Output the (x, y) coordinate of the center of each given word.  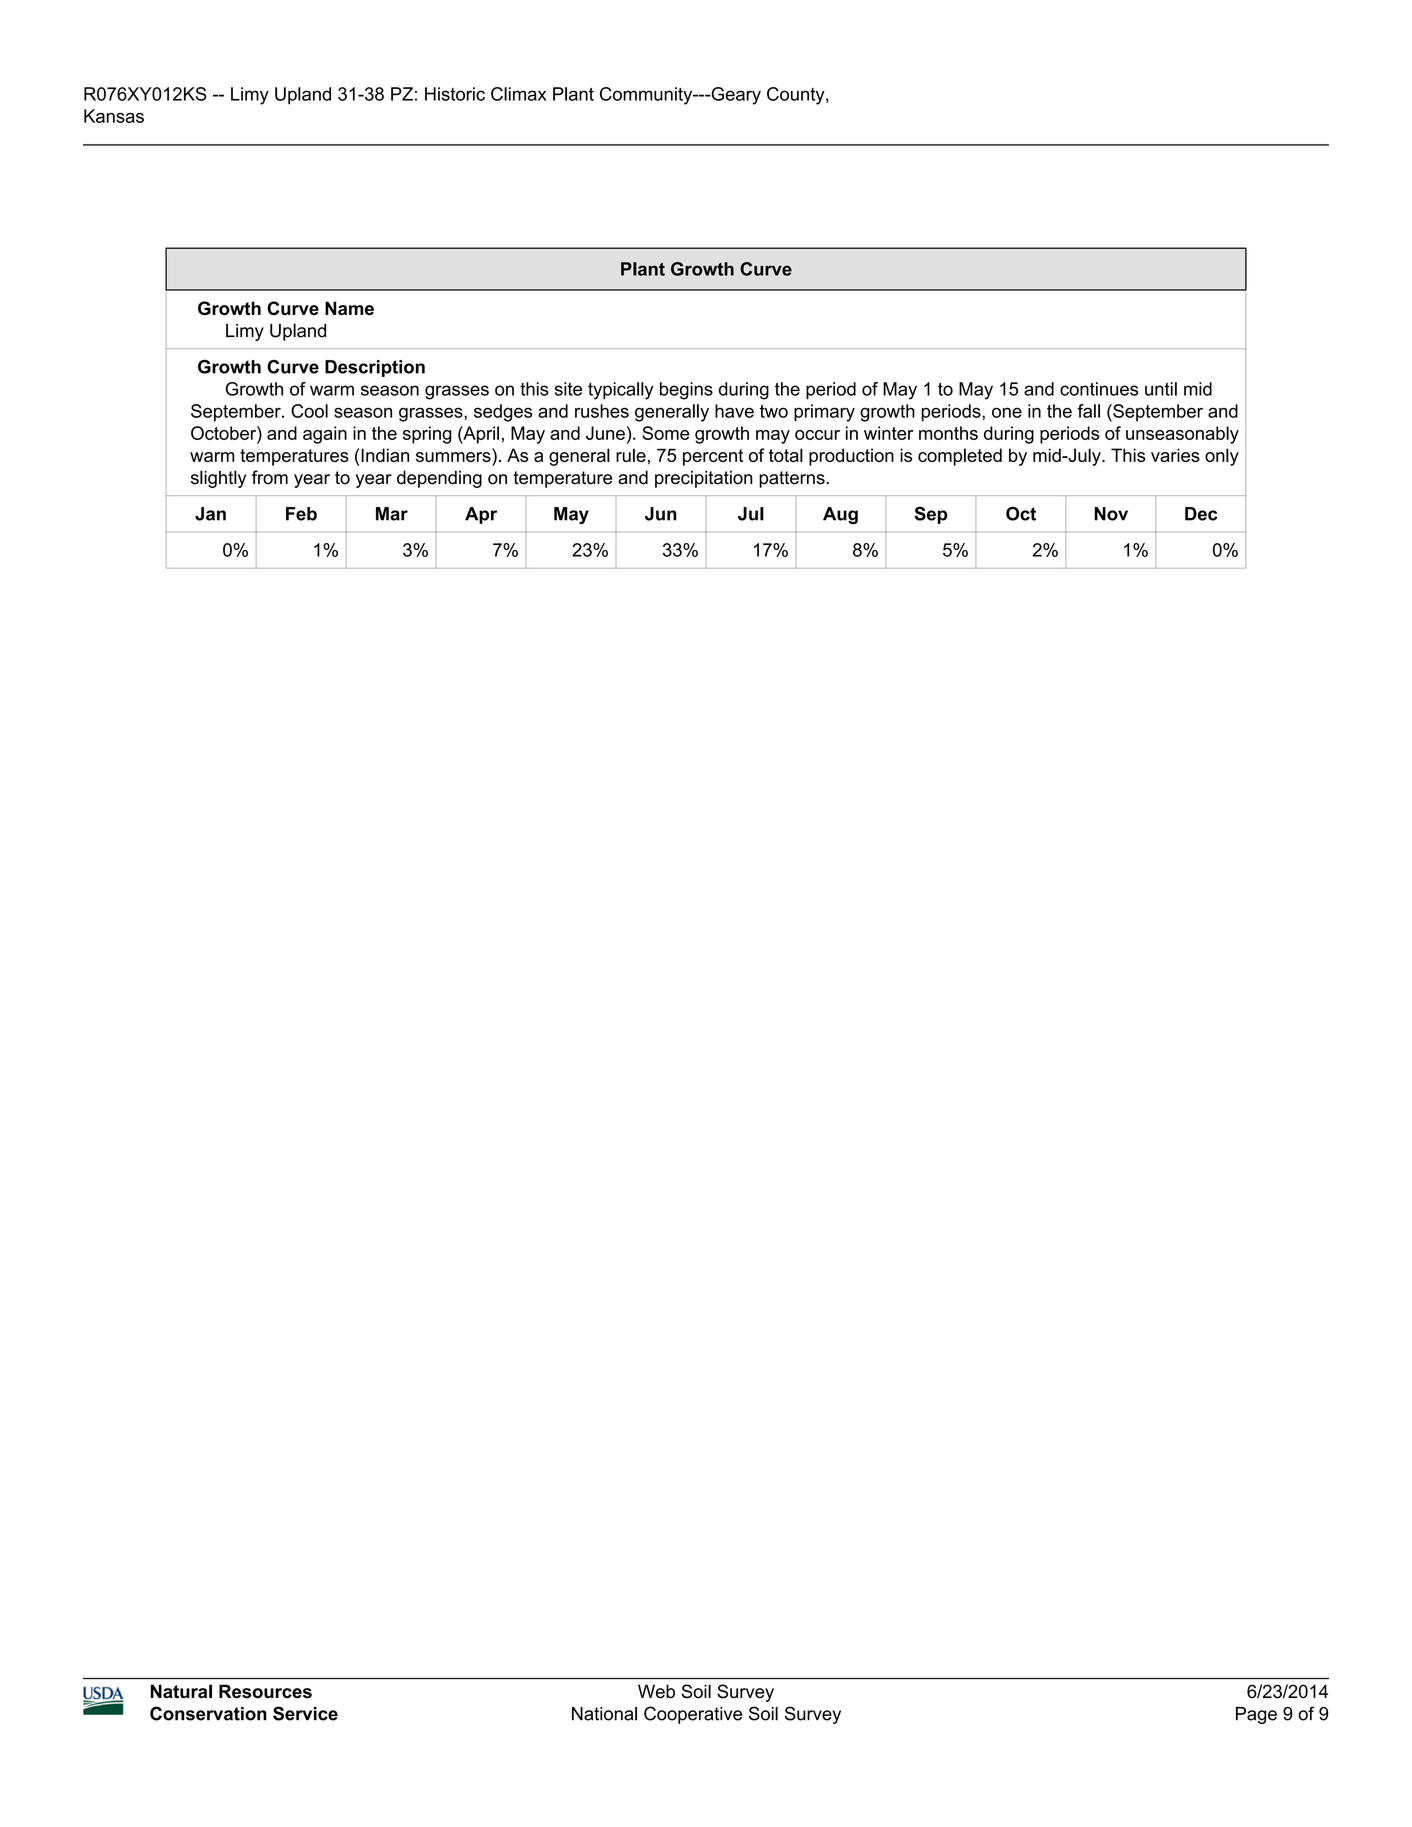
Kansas (114, 116)
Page (1256, 1715)
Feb (301, 514)
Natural (181, 1691)
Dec (1201, 514)
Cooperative (693, 1715)
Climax (518, 94)
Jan (210, 514)
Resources (265, 1691)
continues (1099, 389)
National (604, 1714)
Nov (1111, 514)
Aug (840, 515)
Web (656, 1691)
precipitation (703, 479)
